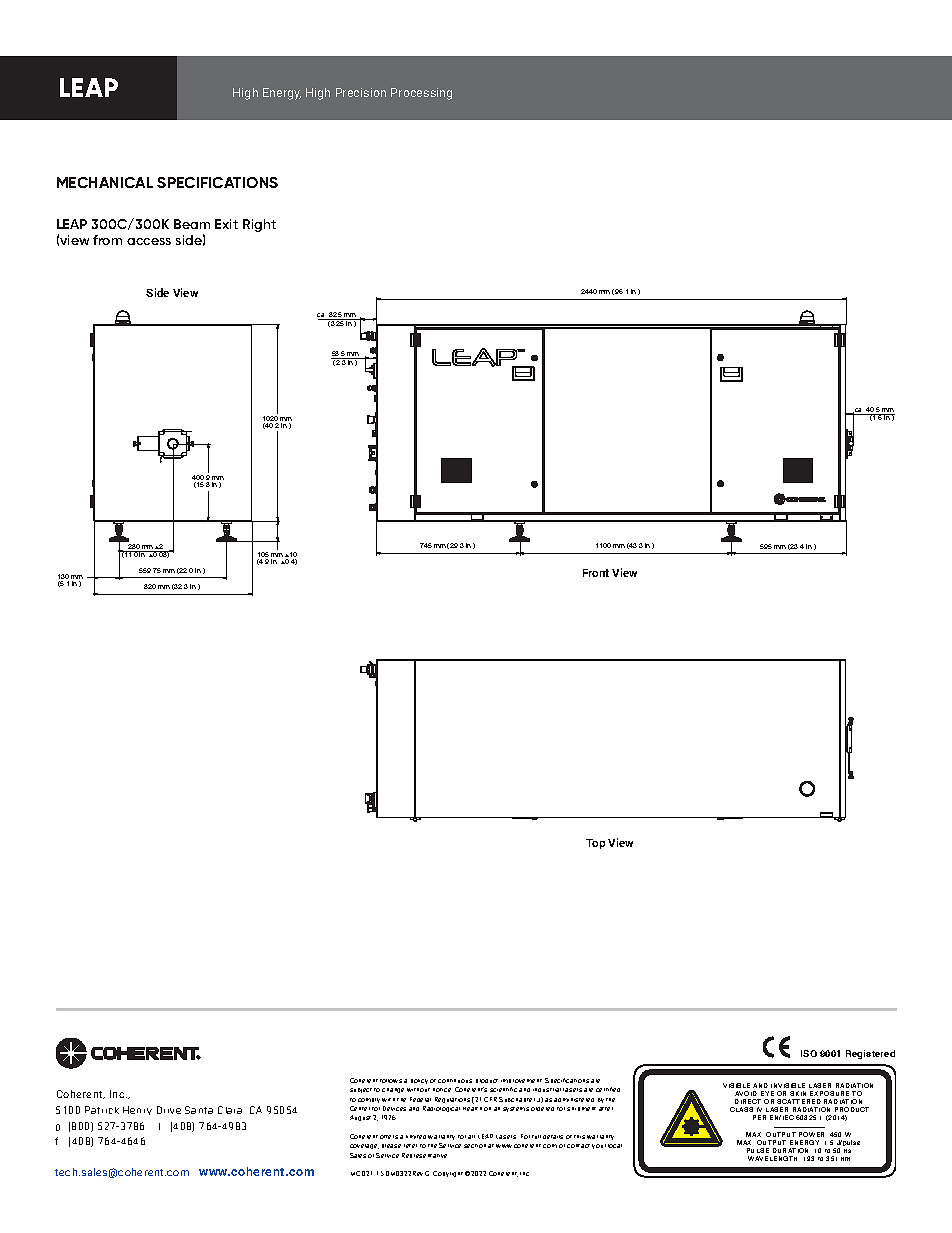 The height and width of the document is (1233, 952). What do you see at coordinates (199, 1110) in the document?
I see `Santa` at bounding box center [199, 1110].
